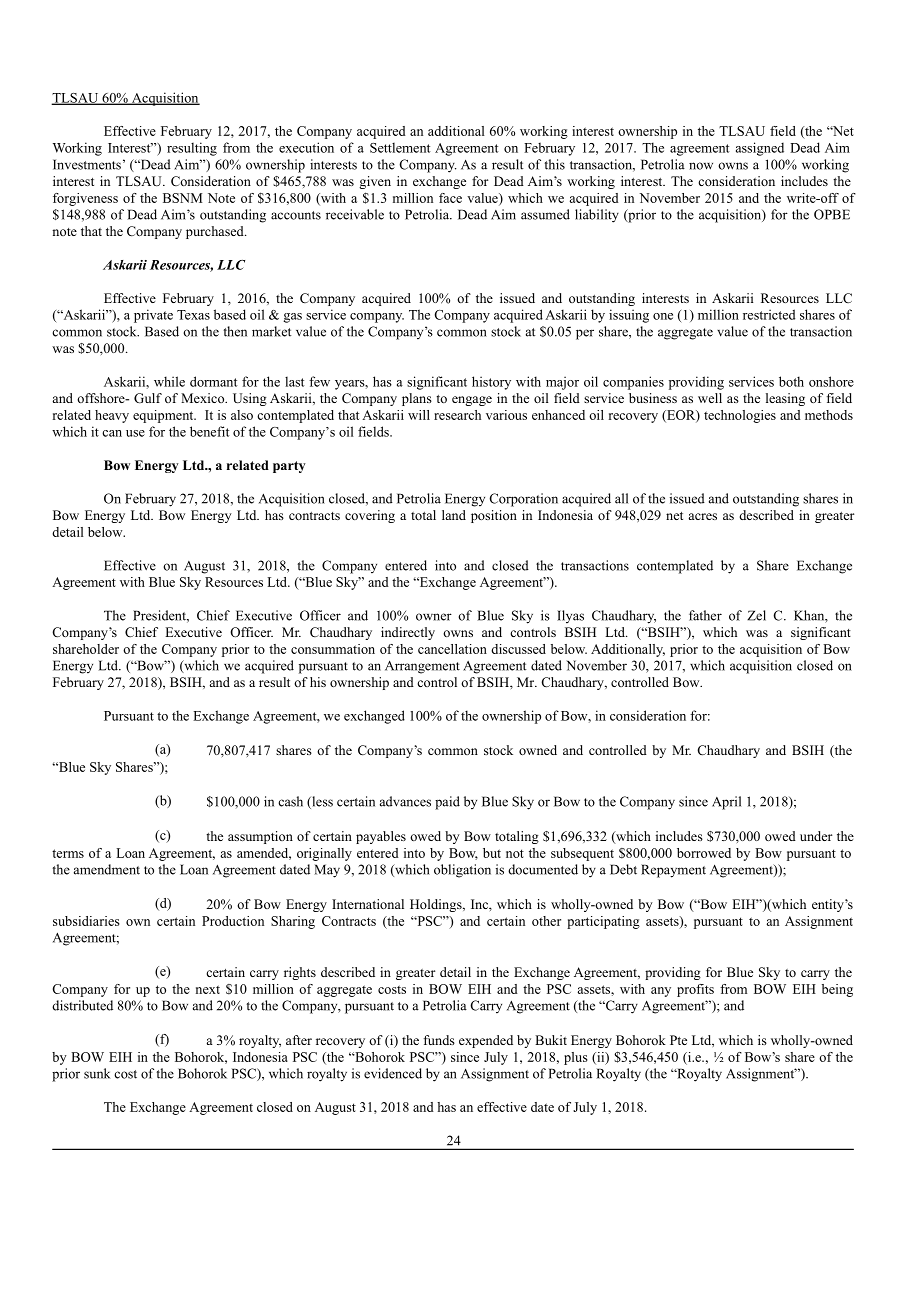 Image resolution: width=924 pixels, height=1308 pixels. I want to click on sunk, so click(97, 1073).
